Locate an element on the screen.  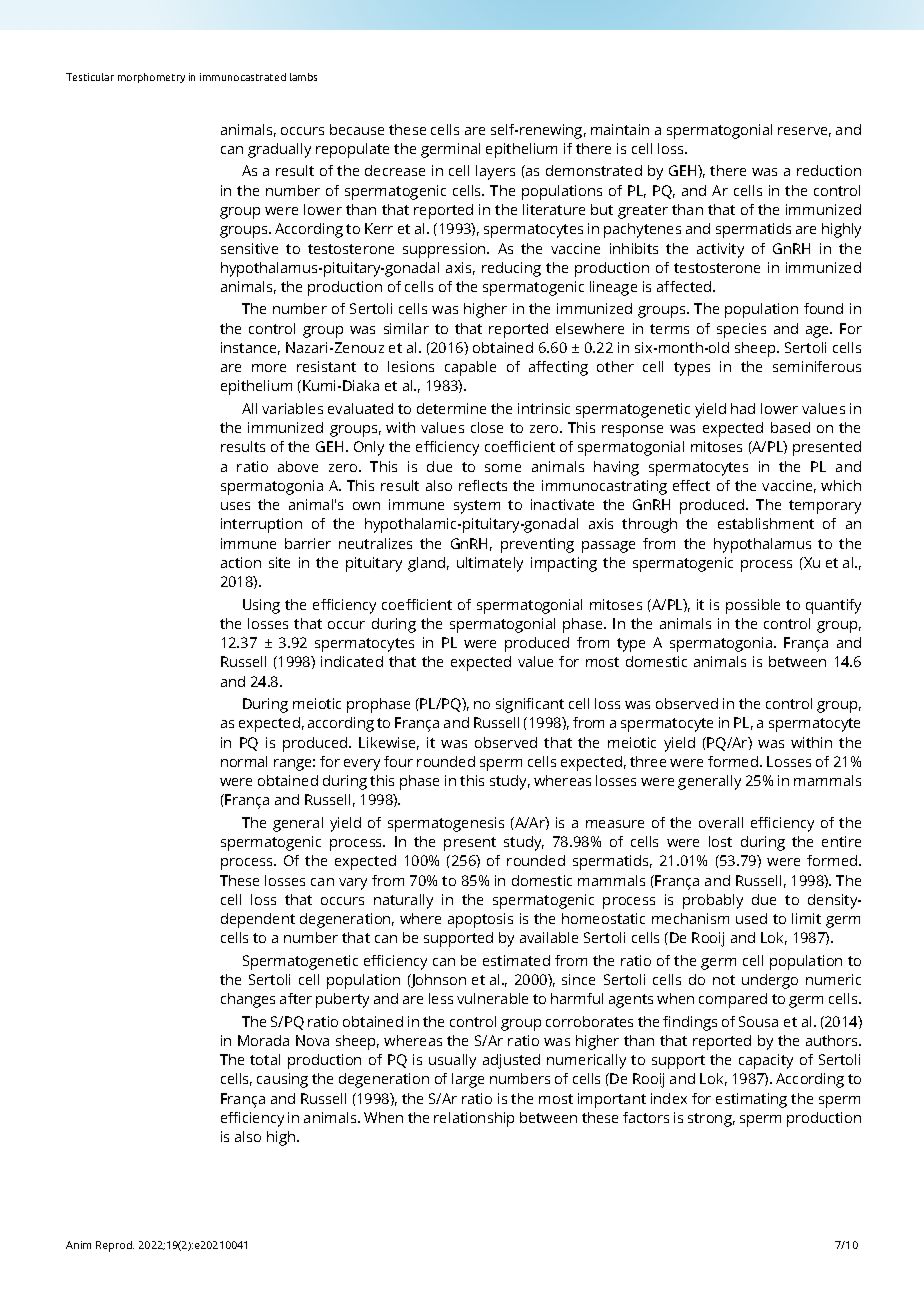
reserve is located at coordinates (804, 132).
